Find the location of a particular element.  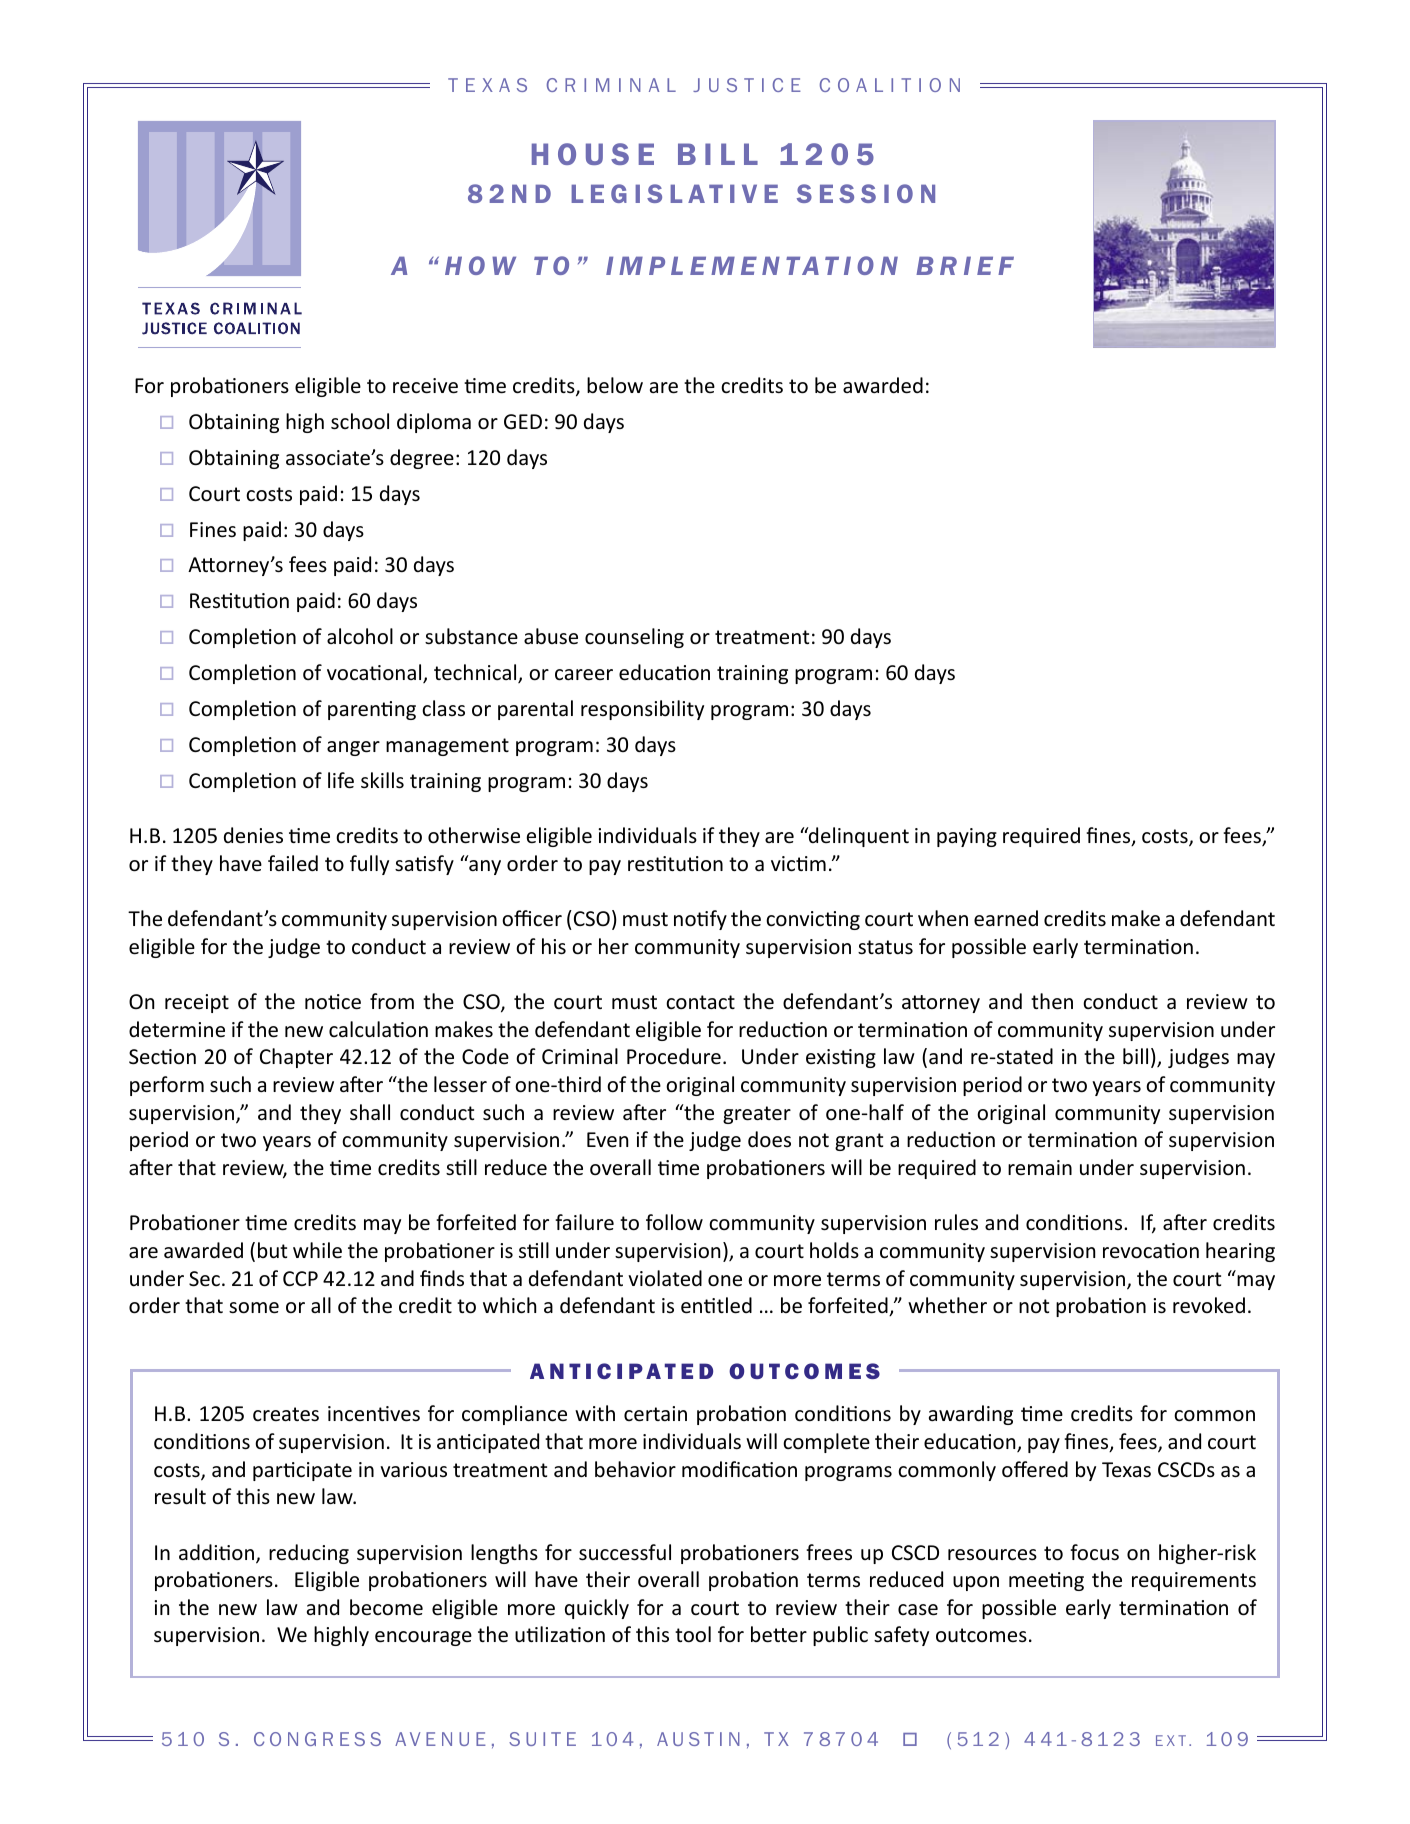

Chapter is located at coordinates (296, 1058).
